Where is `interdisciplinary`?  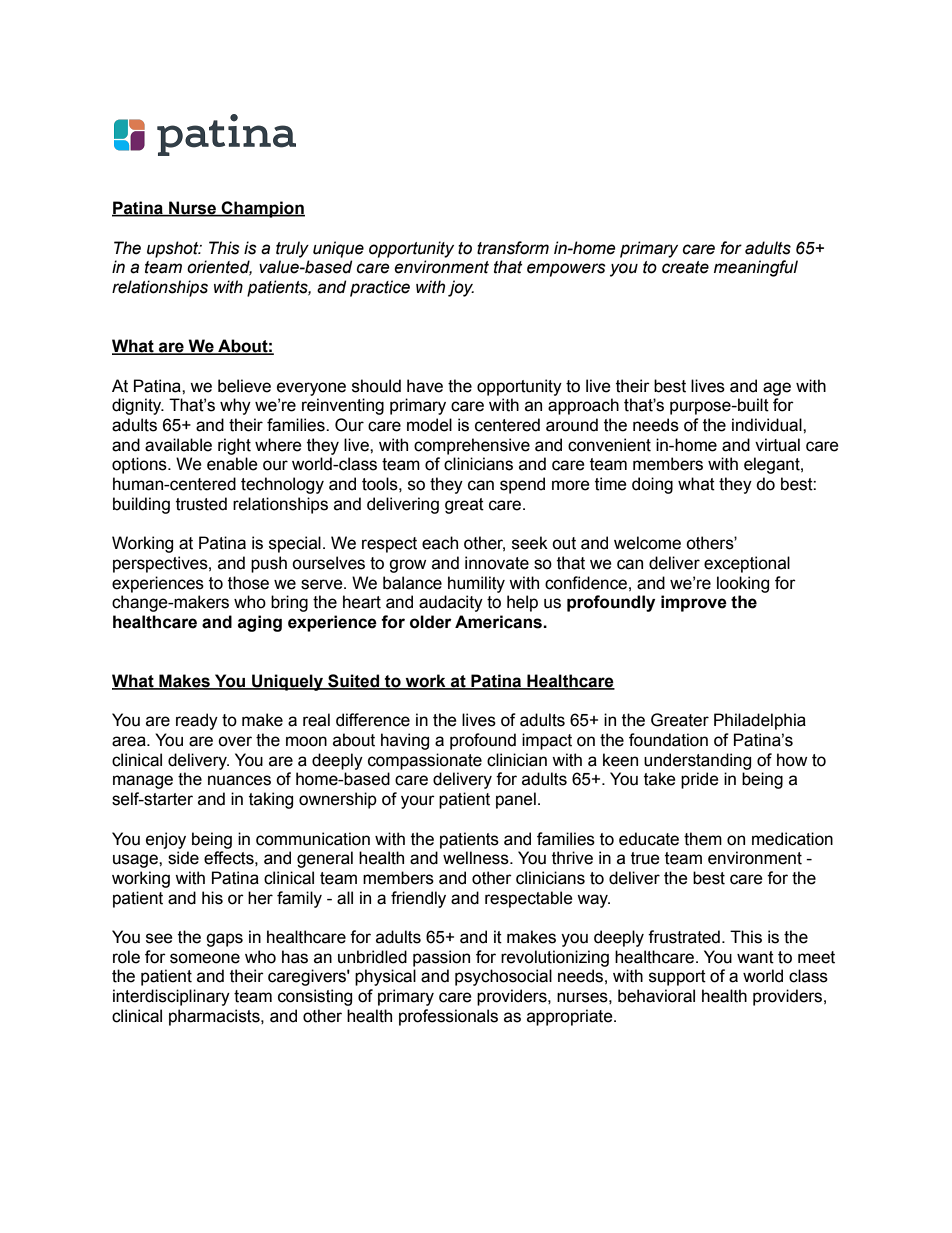
interdisciplinary is located at coordinates (171, 997).
